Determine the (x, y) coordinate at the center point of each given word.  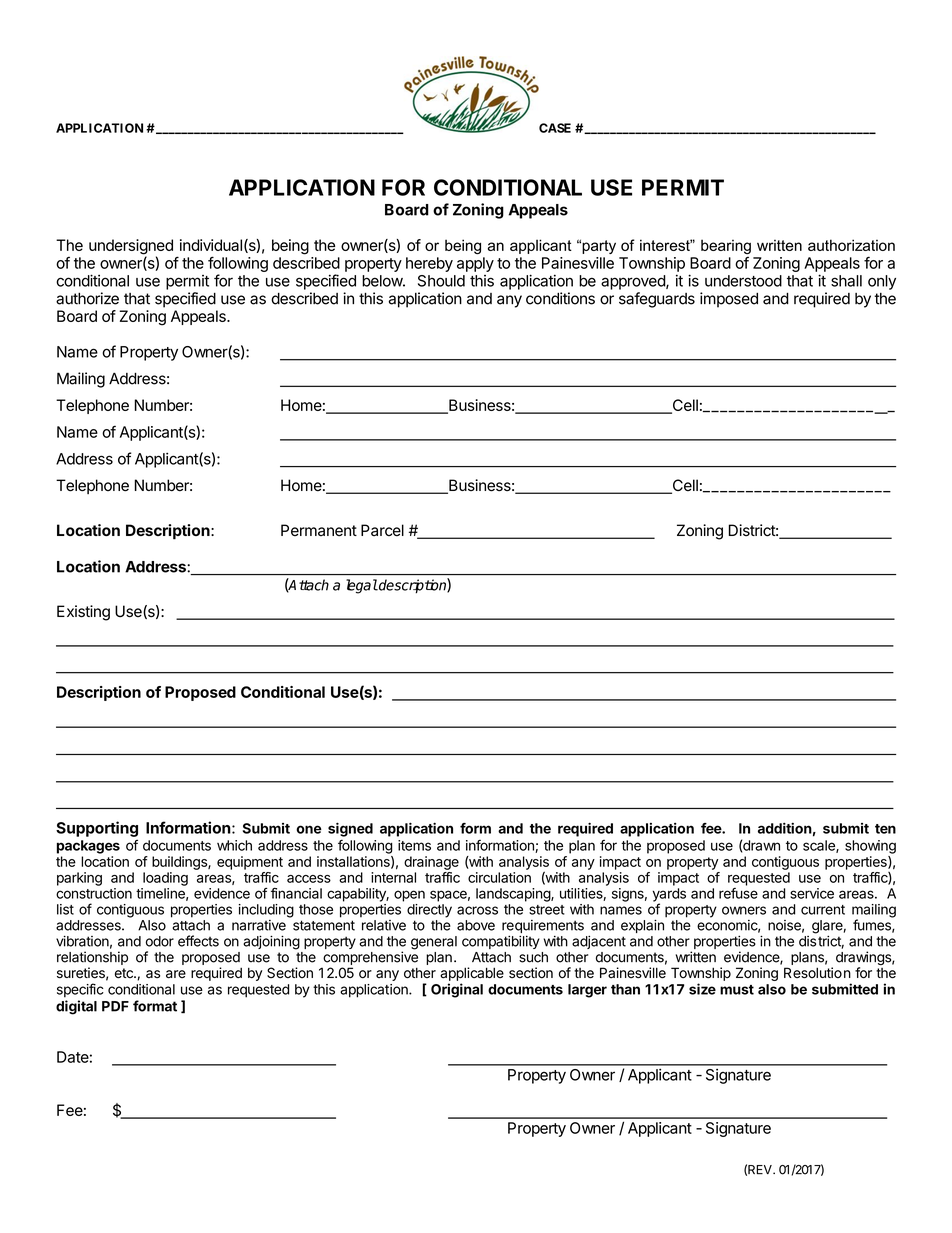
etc (125, 973)
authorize (87, 298)
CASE (555, 128)
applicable (472, 974)
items (414, 845)
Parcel (382, 530)
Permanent (319, 530)
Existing (83, 613)
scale (820, 846)
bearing (726, 246)
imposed (729, 300)
